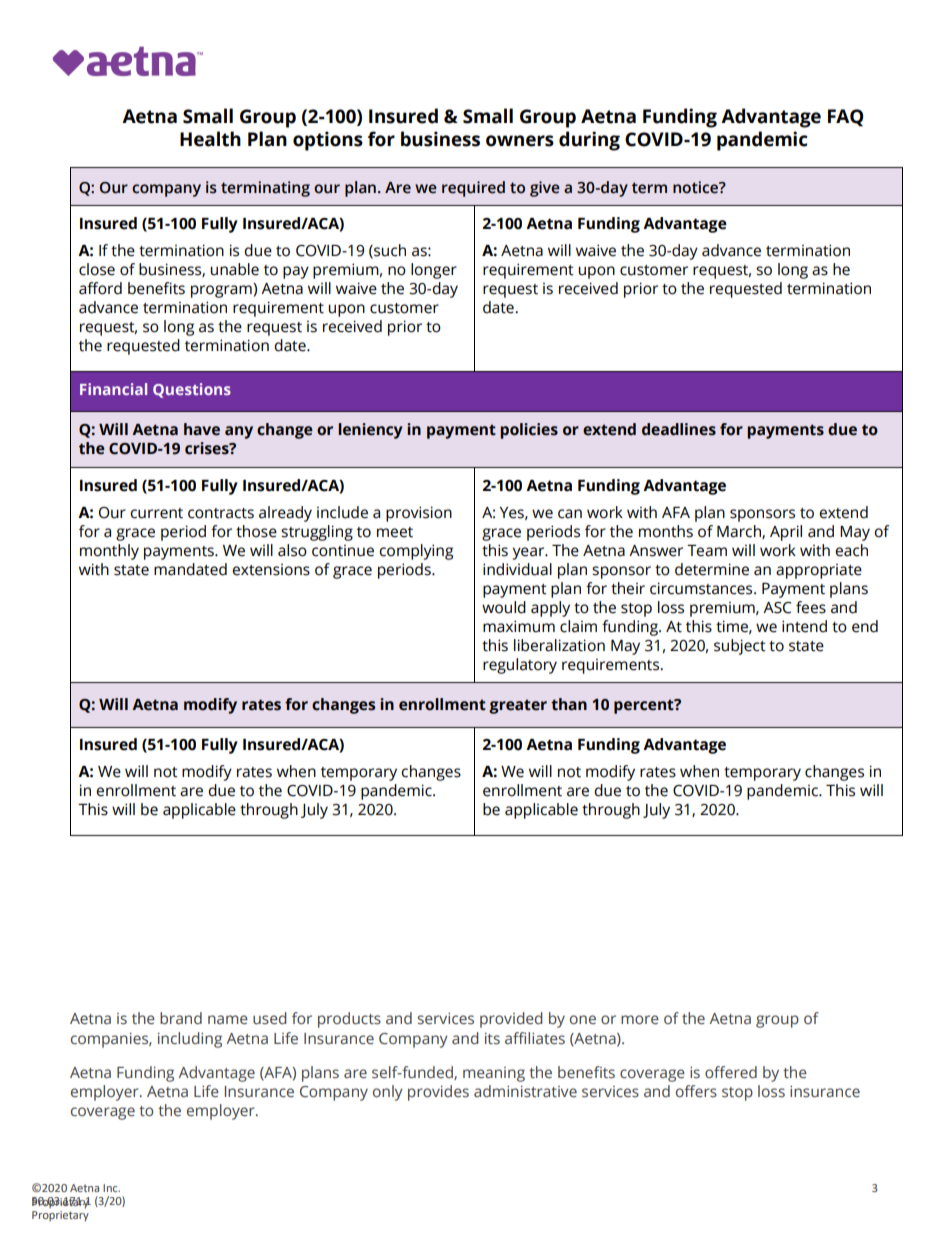 This image has height=1233, width=952. I want to click on extensions, so click(271, 569).
